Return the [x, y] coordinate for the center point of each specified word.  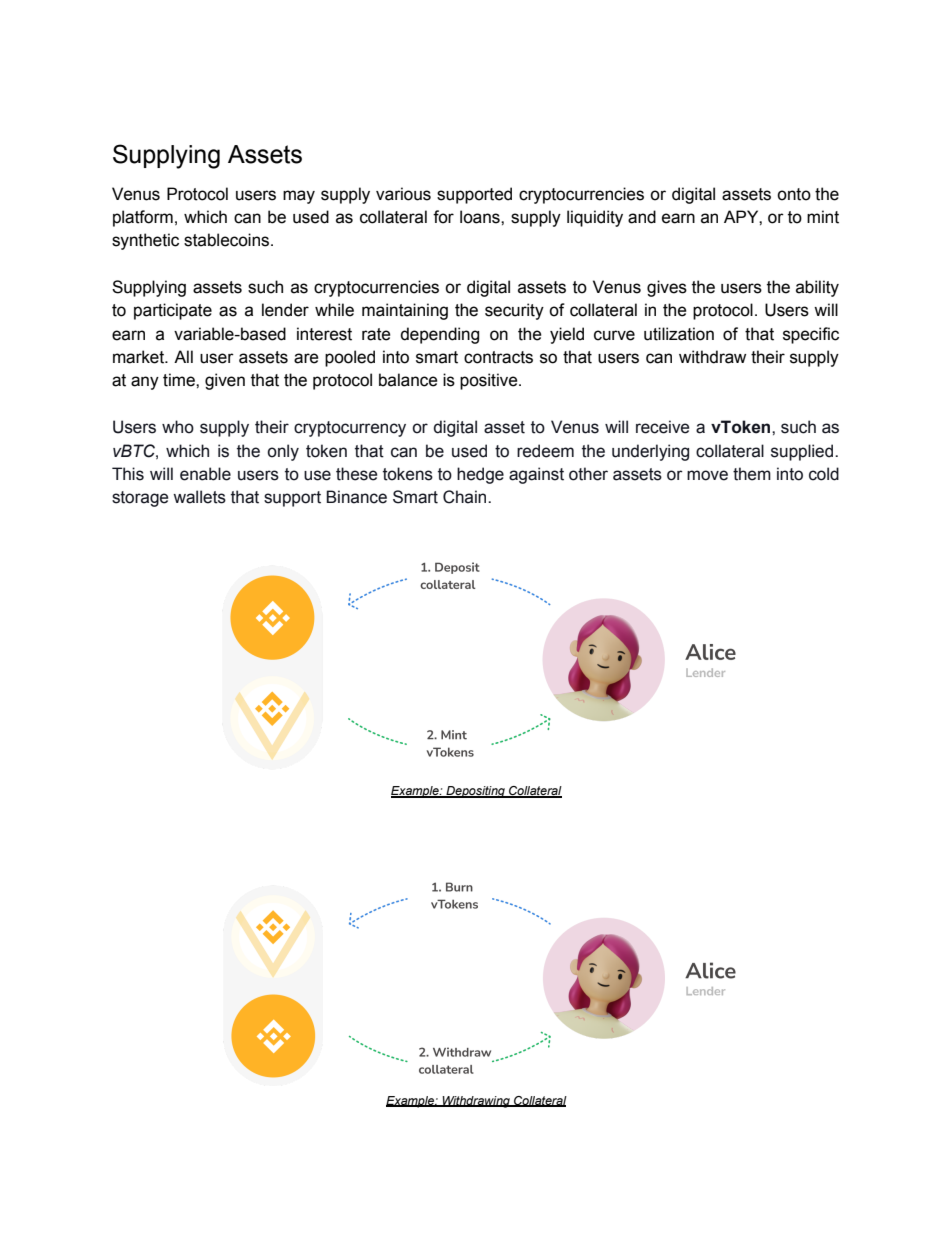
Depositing [475, 792]
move [707, 475]
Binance [356, 497]
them [752, 474]
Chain [466, 497]
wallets [199, 497]
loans [481, 217]
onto [794, 194]
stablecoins [228, 240]
